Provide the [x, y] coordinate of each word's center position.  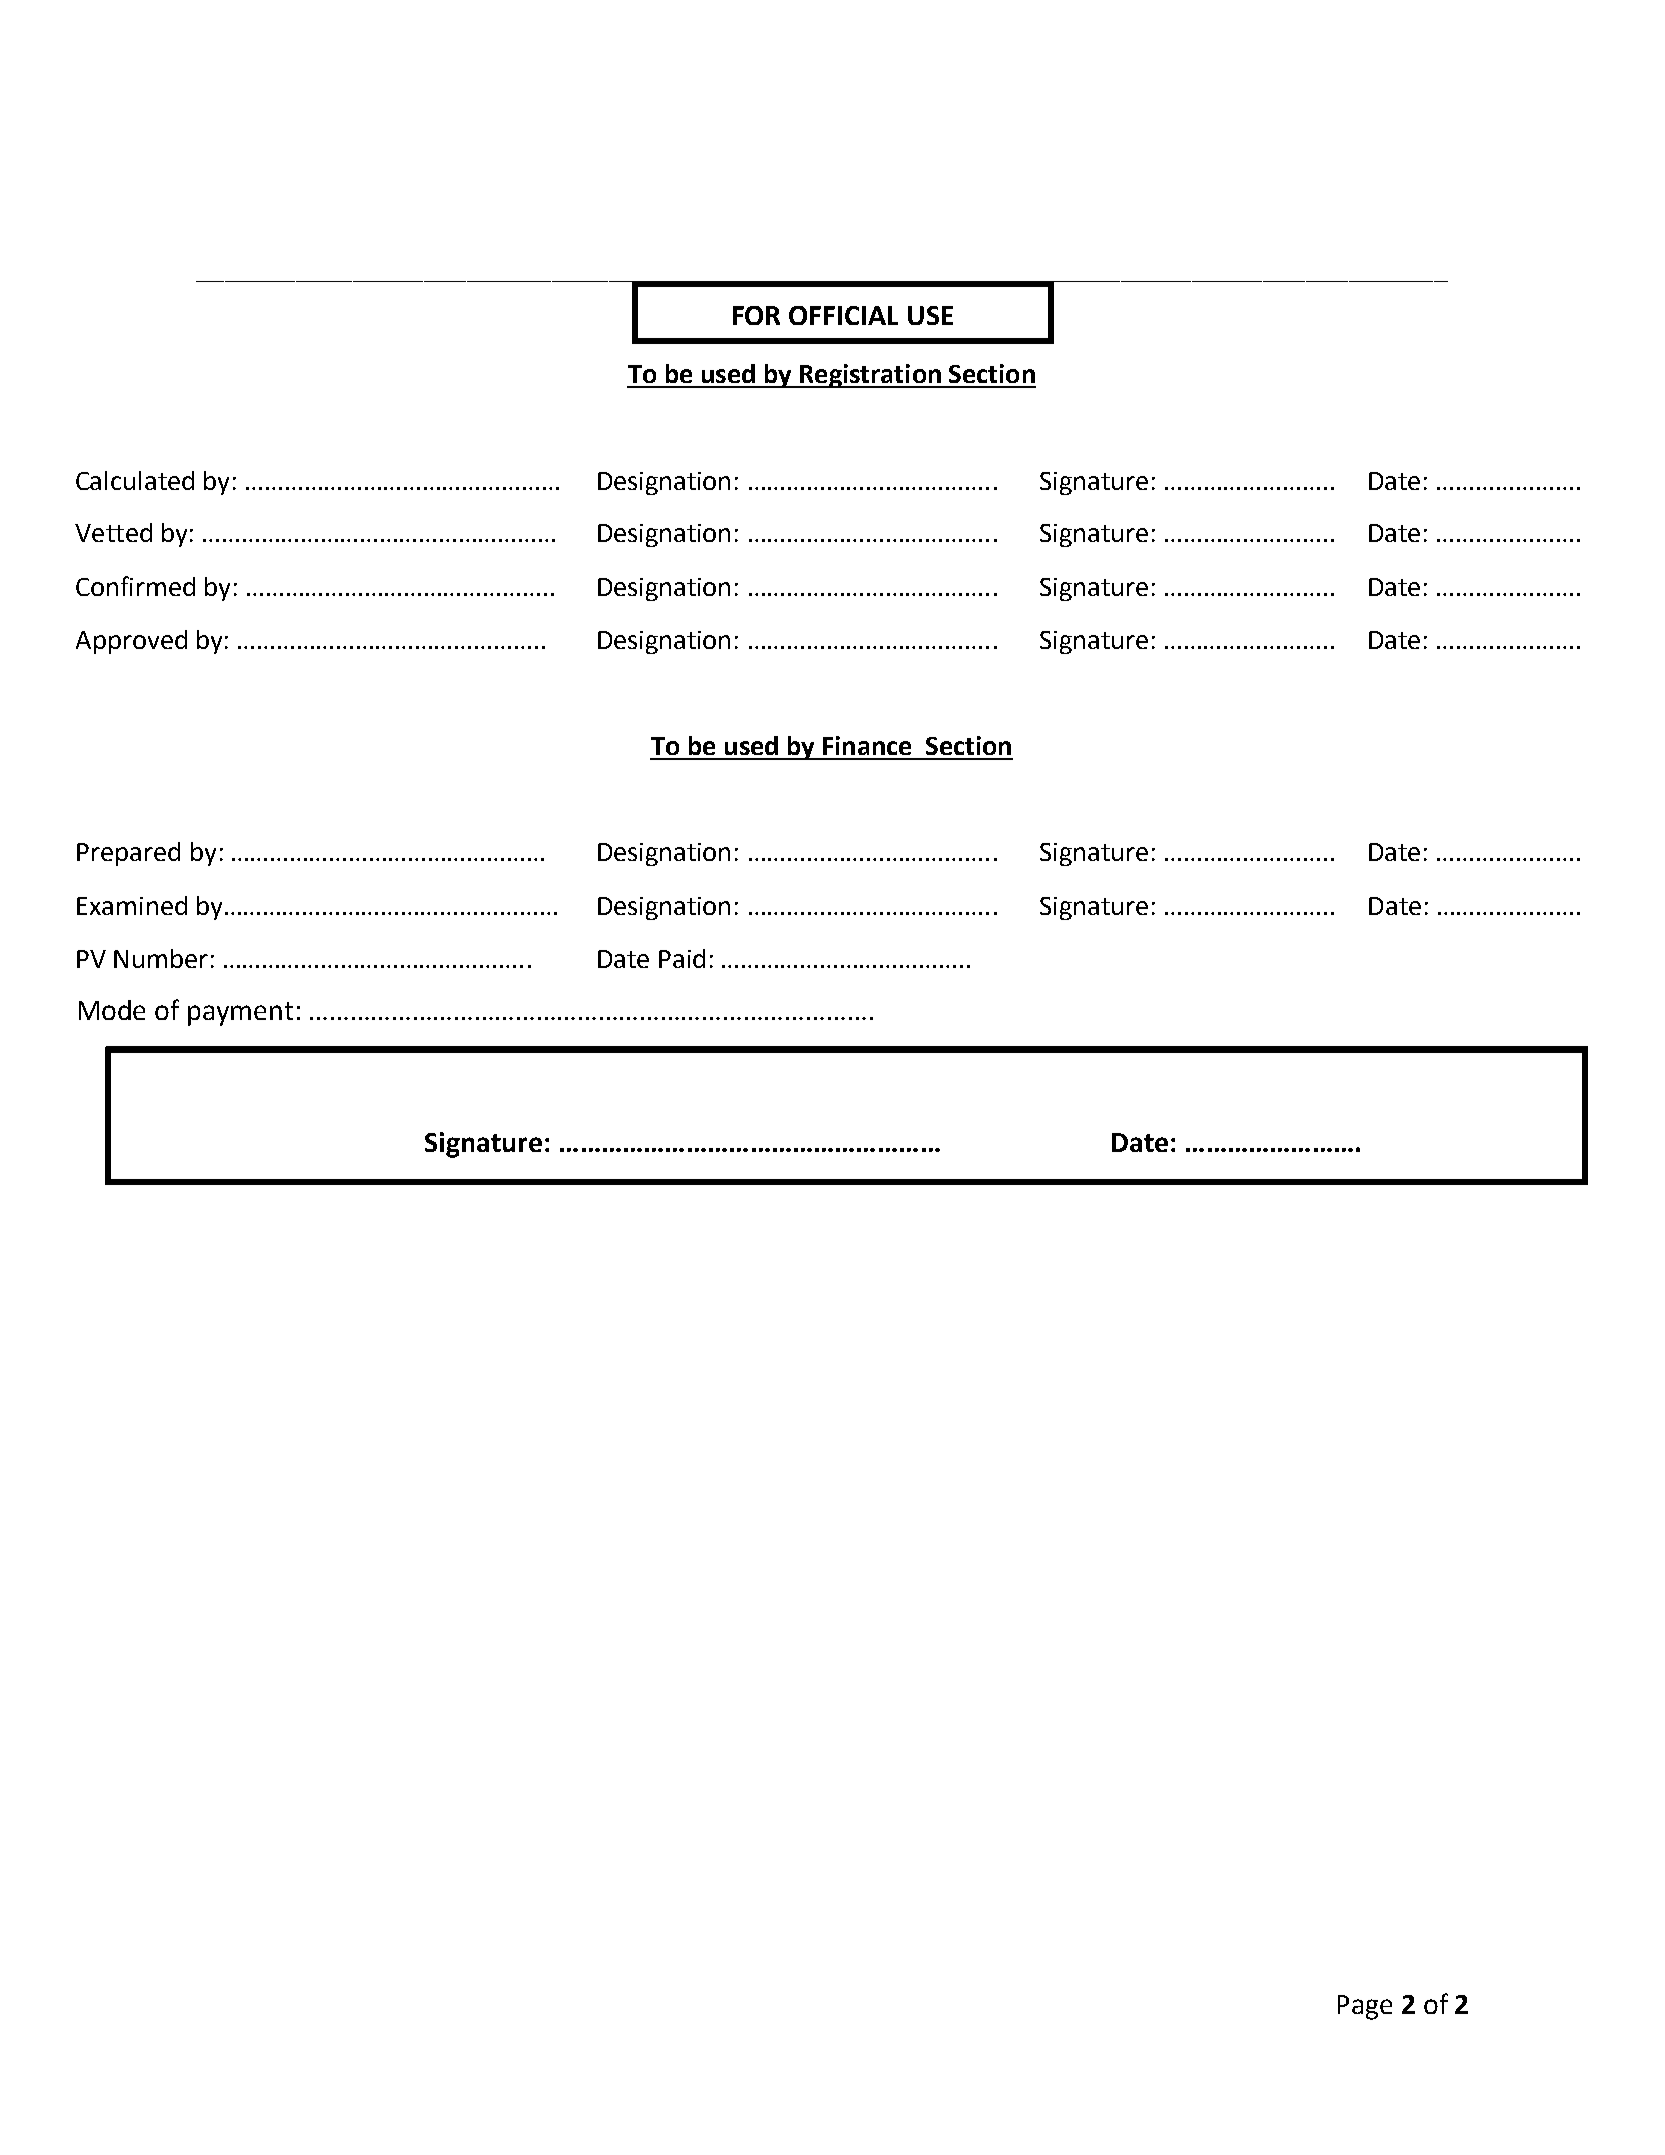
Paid [682, 958]
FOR [756, 315]
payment [240, 1014]
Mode [112, 1010]
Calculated [135, 480]
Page [1365, 2007]
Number [161, 958]
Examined [132, 905]
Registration [870, 376]
